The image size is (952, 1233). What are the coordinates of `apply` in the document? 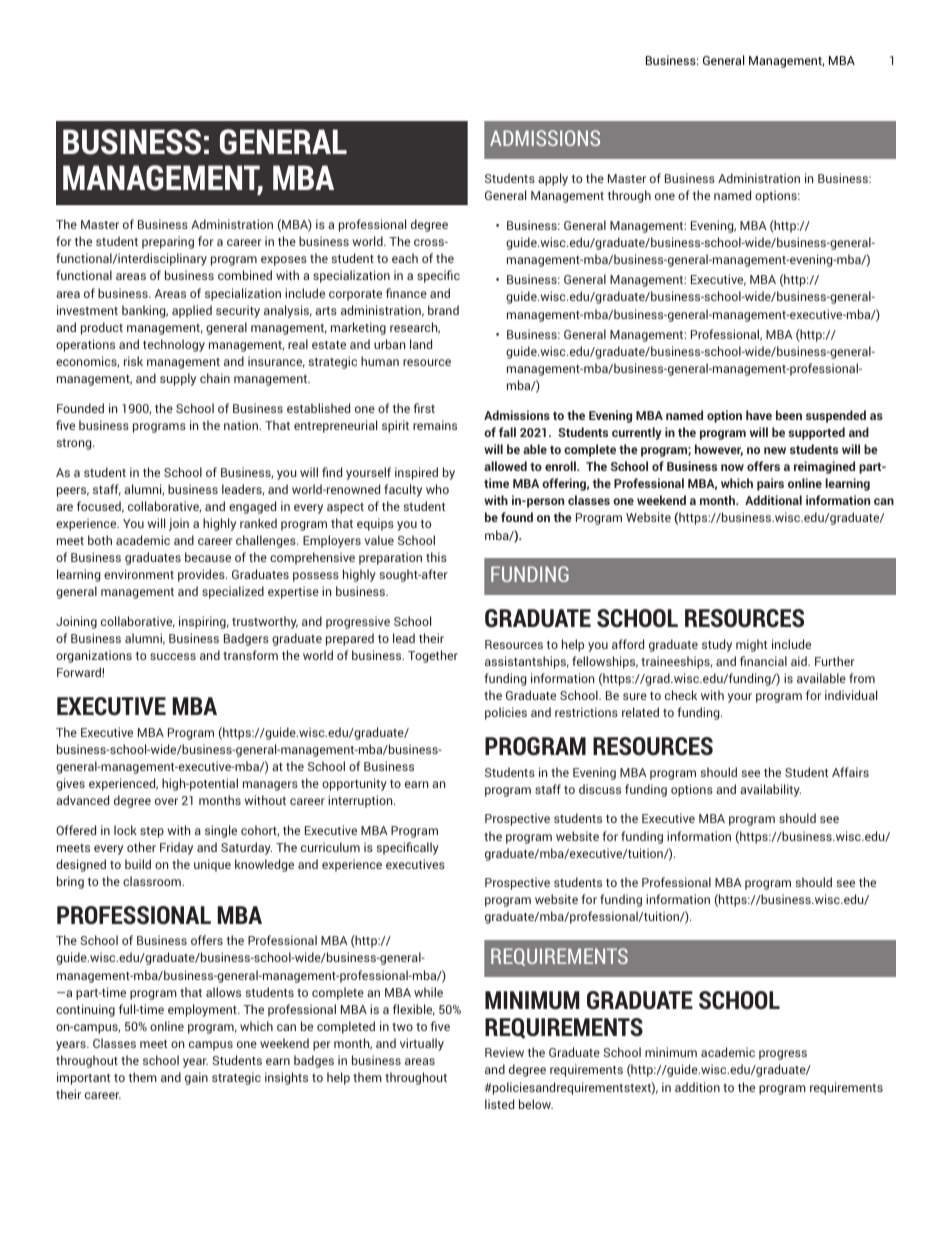 It's located at (553, 179).
